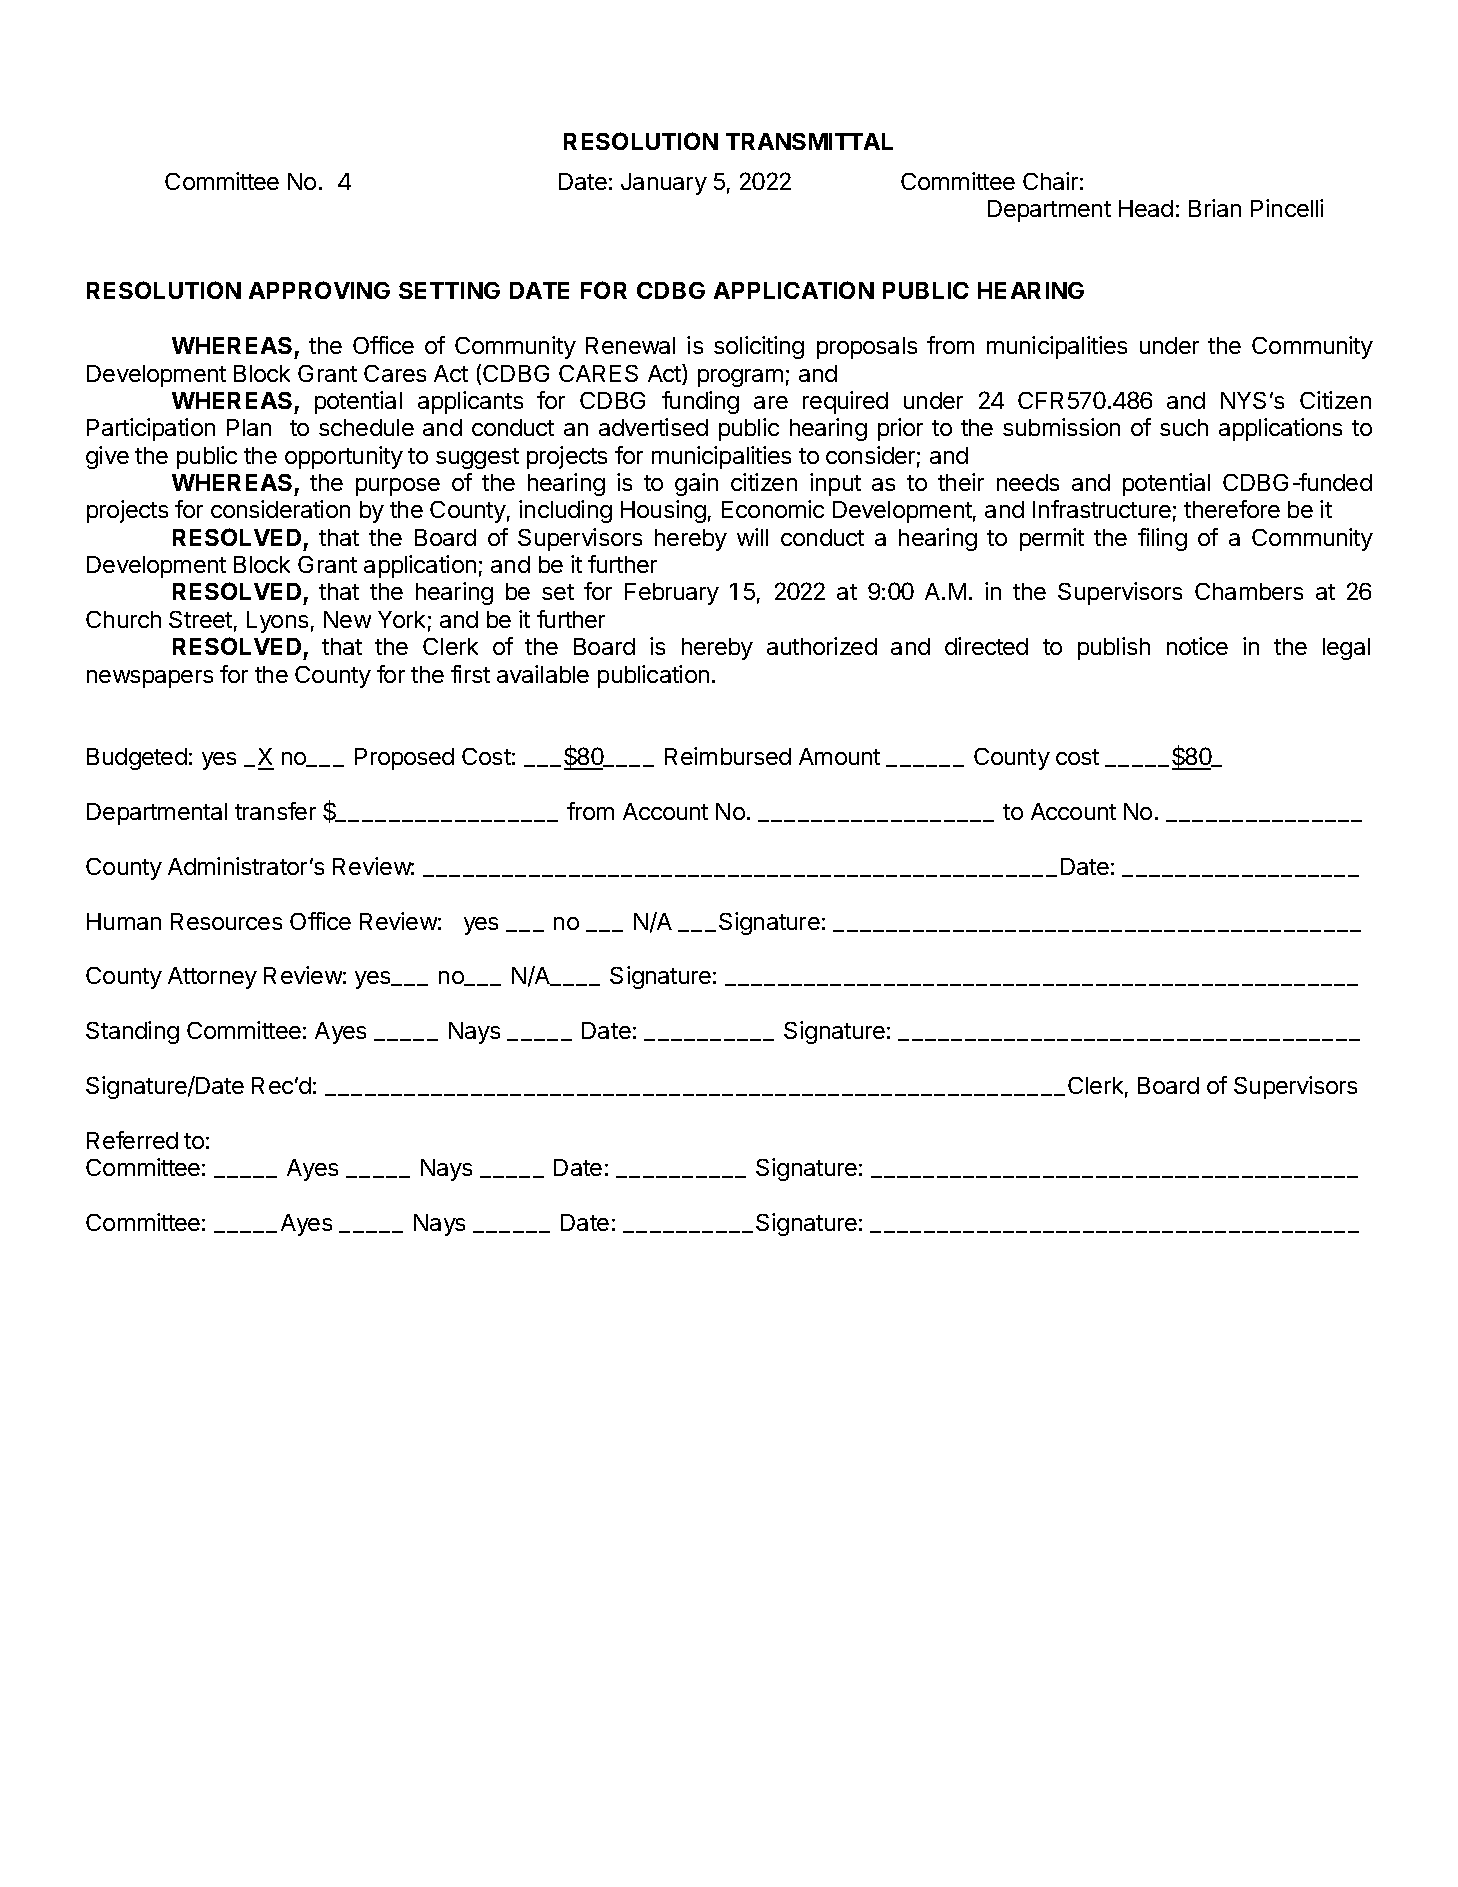 Image resolution: width=1458 pixels, height=1887 pixels. What do you see at coordinates (249, 427) in the image?
I see `Plan` at bounding box center [249, 427].
